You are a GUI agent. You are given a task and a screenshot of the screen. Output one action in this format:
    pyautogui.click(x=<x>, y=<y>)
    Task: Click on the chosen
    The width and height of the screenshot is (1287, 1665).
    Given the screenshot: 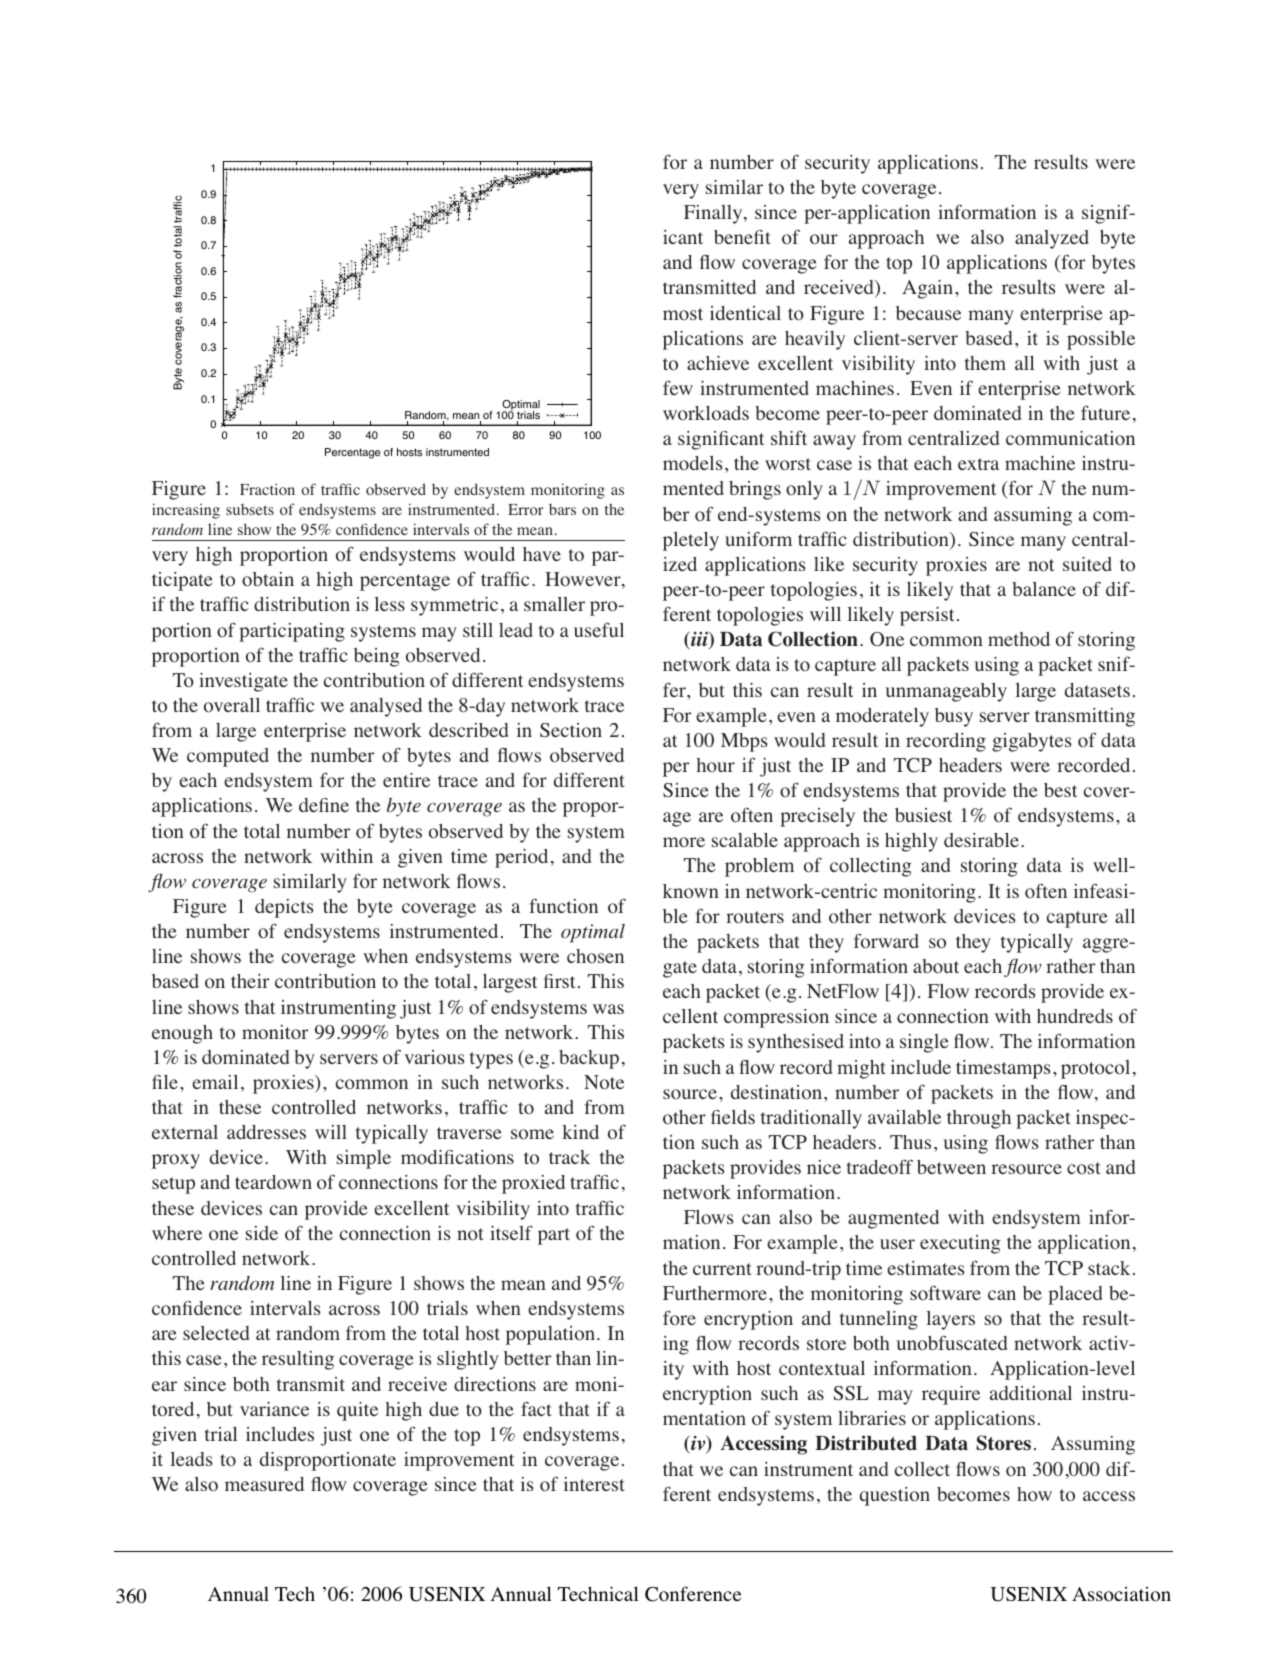 What is the action you would take?
    pyautogui.click(x=595, y=956)
